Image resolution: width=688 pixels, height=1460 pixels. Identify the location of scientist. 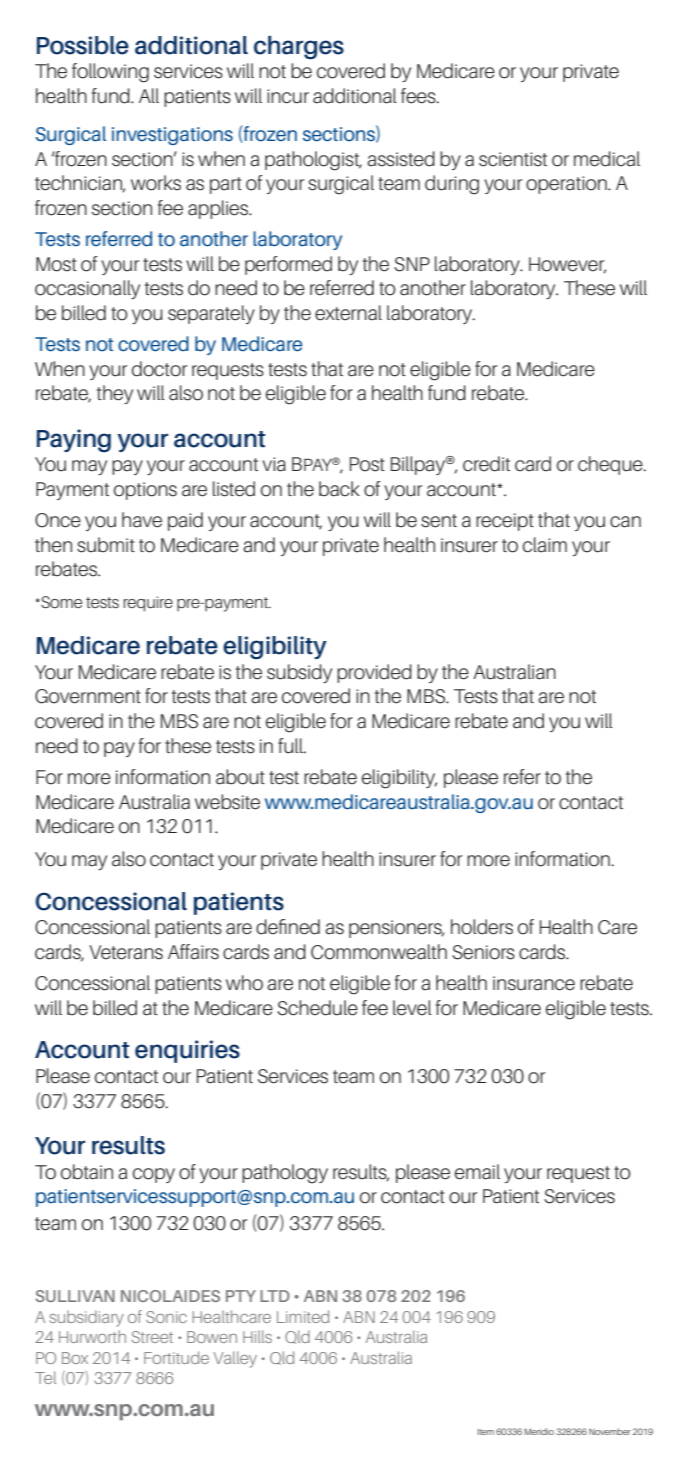
(513, 159).
